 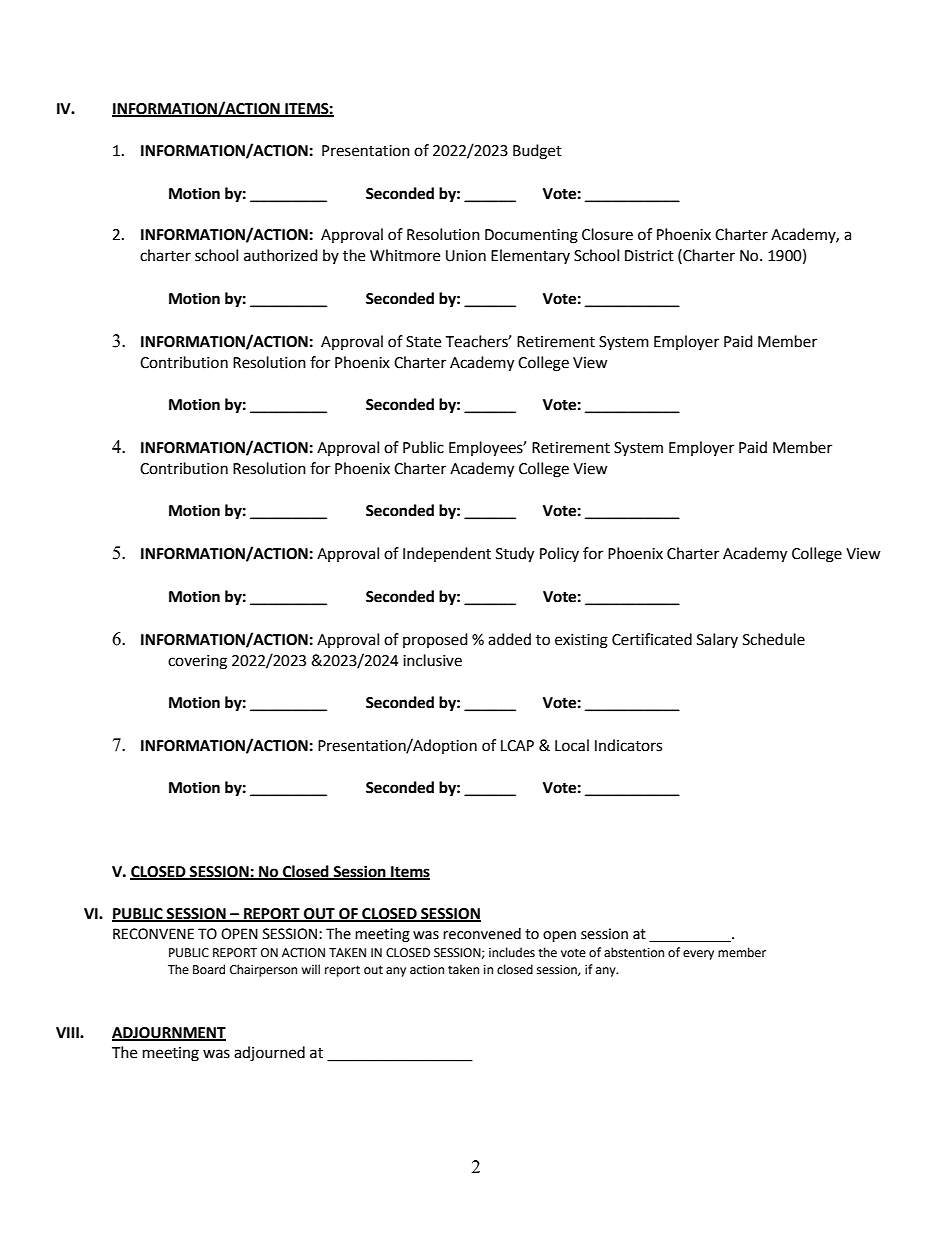 What do you see at coordinates (698, 955) in the screenshot?
I see `every` at bounding box center [698, 955].
